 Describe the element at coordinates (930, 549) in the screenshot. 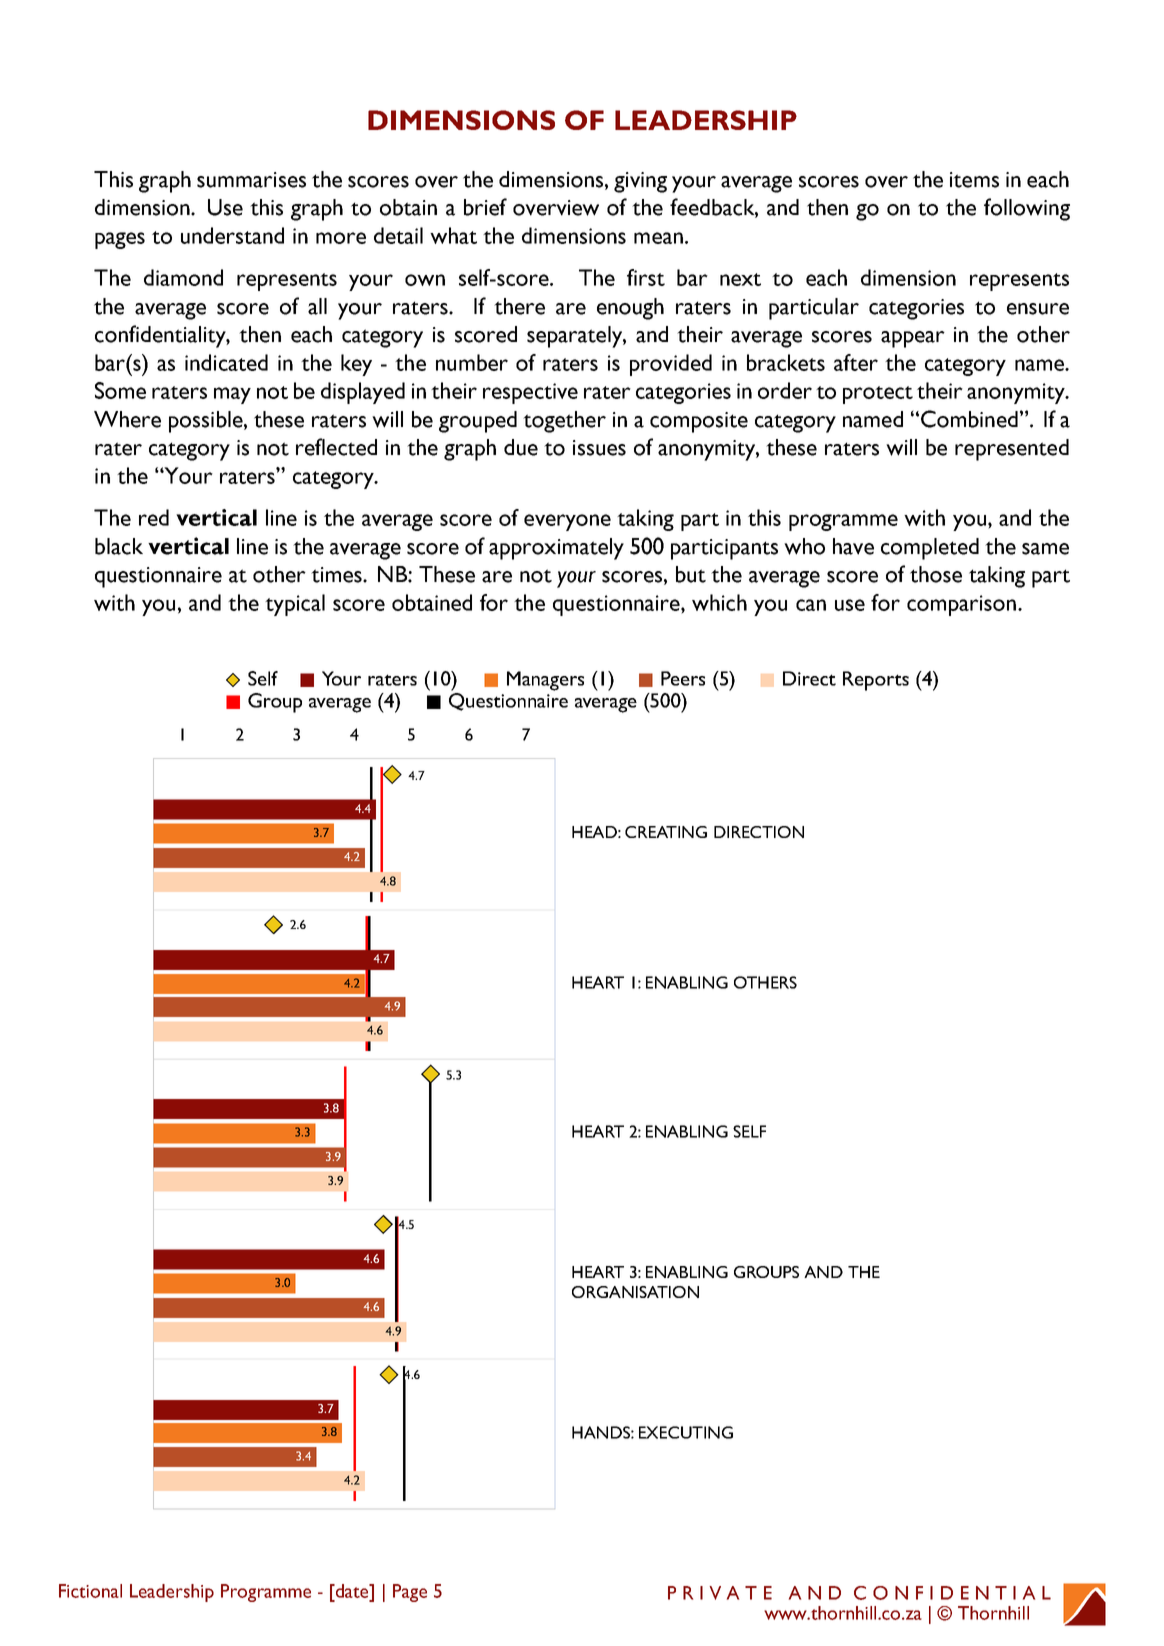

I see `completed` at that location.
